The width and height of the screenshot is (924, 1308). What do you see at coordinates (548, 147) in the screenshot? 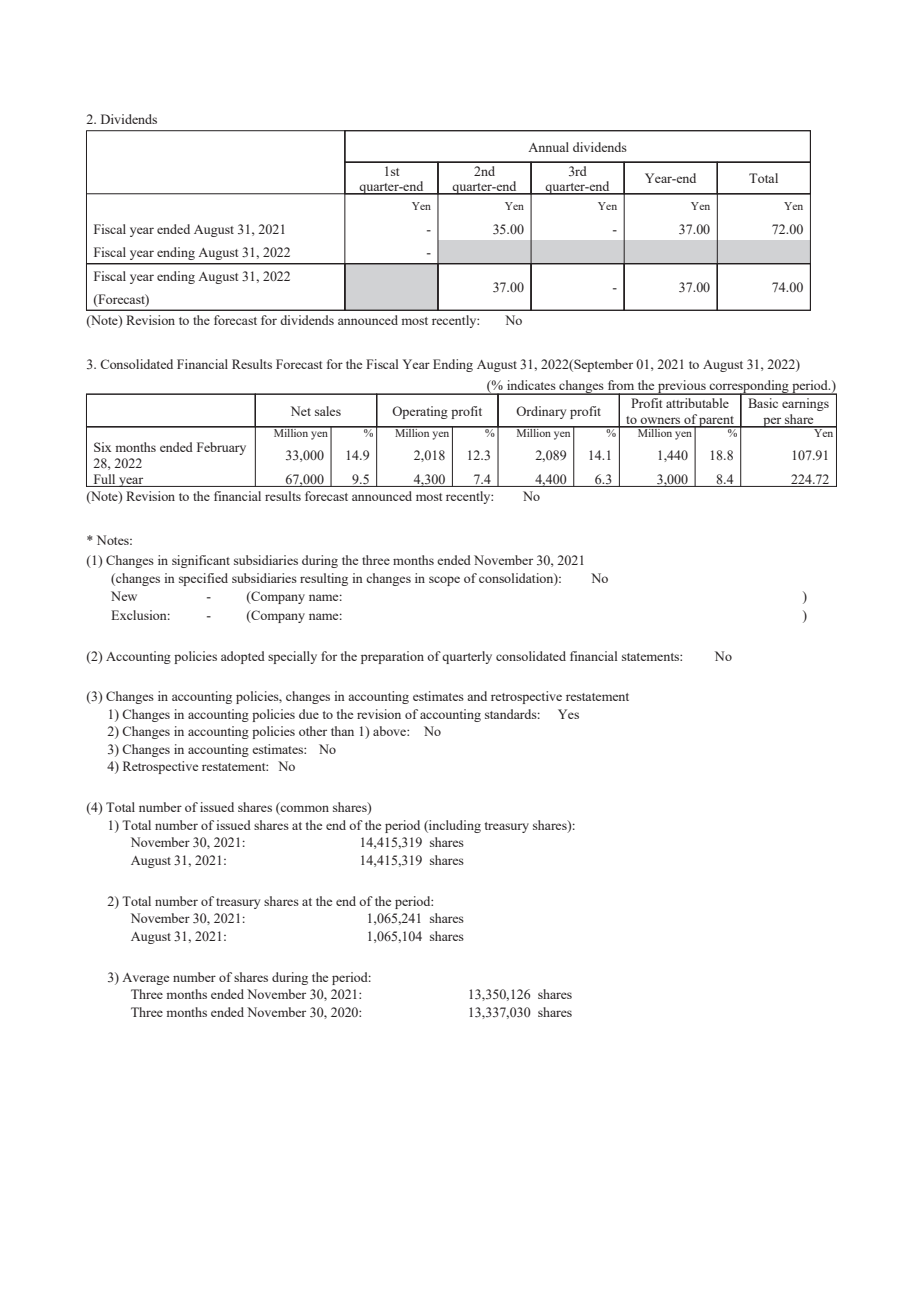
I see `Annual` at bounding box center [548, 147].
